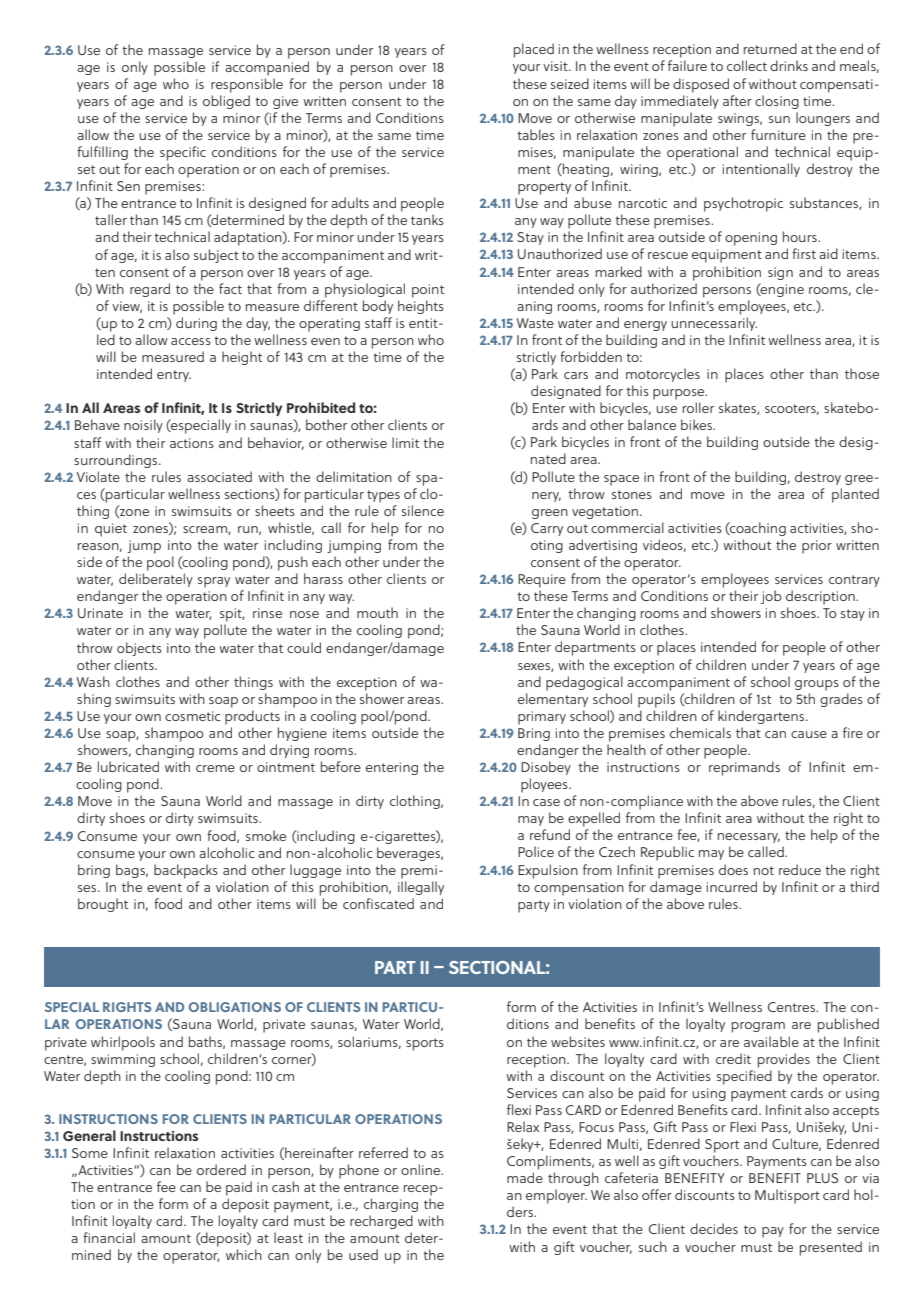 The width and height of the image is (924, 1308). Describe the element at coordinates (221, 1169) in the image. I see `ordered` at that location.
